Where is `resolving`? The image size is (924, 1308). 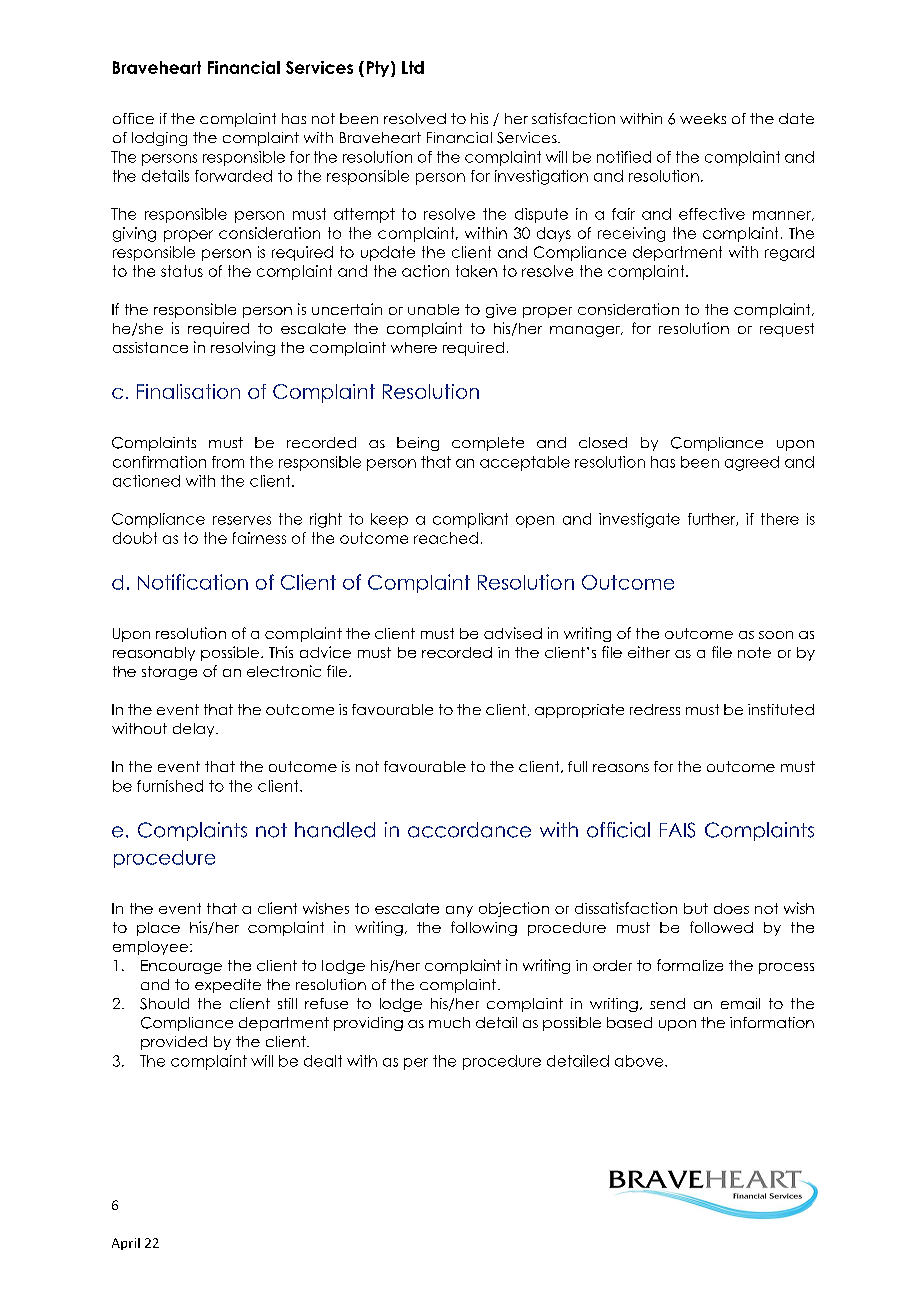 resolving is located at coordinates (243, 348).
